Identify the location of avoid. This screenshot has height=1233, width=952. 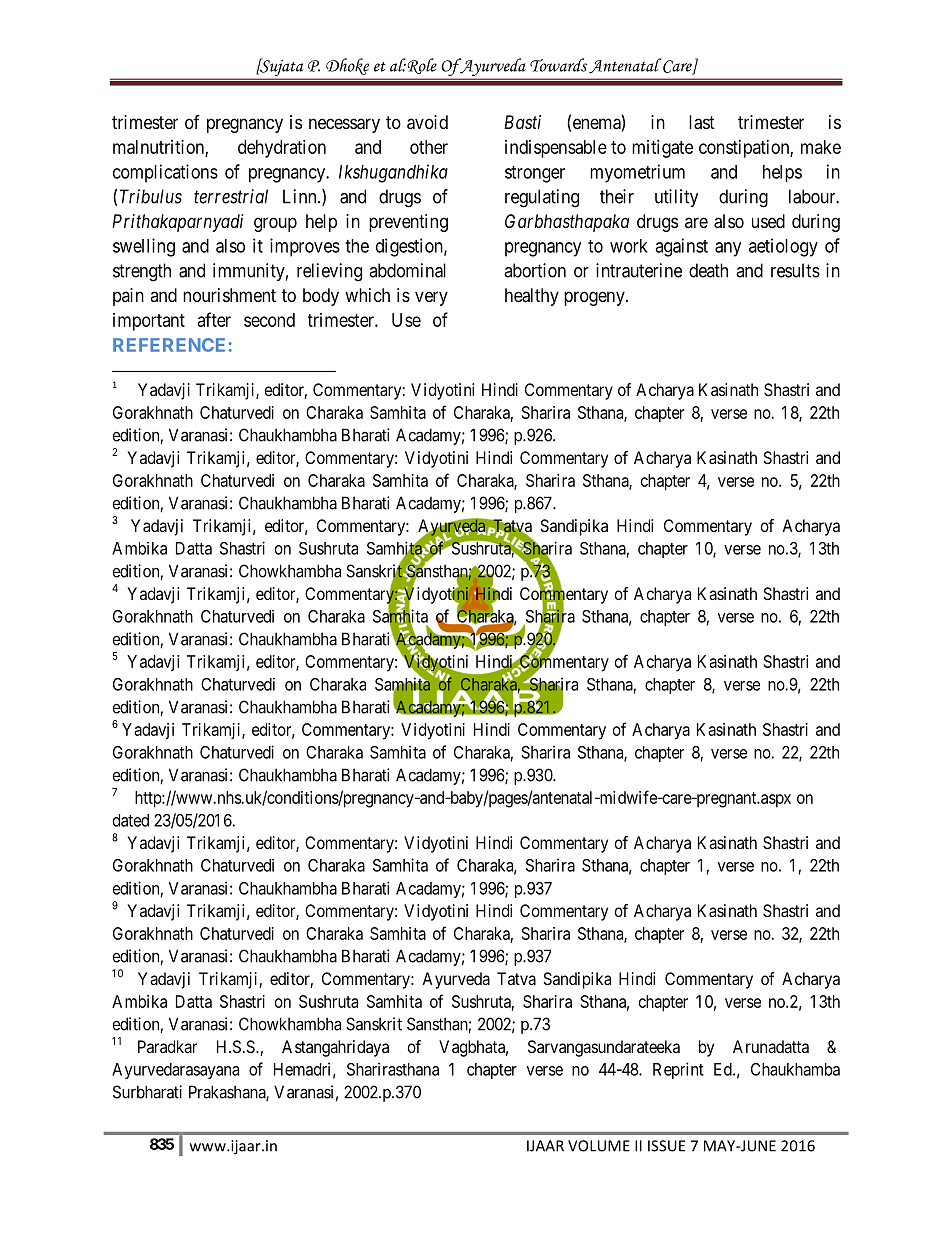
(427, 122).
